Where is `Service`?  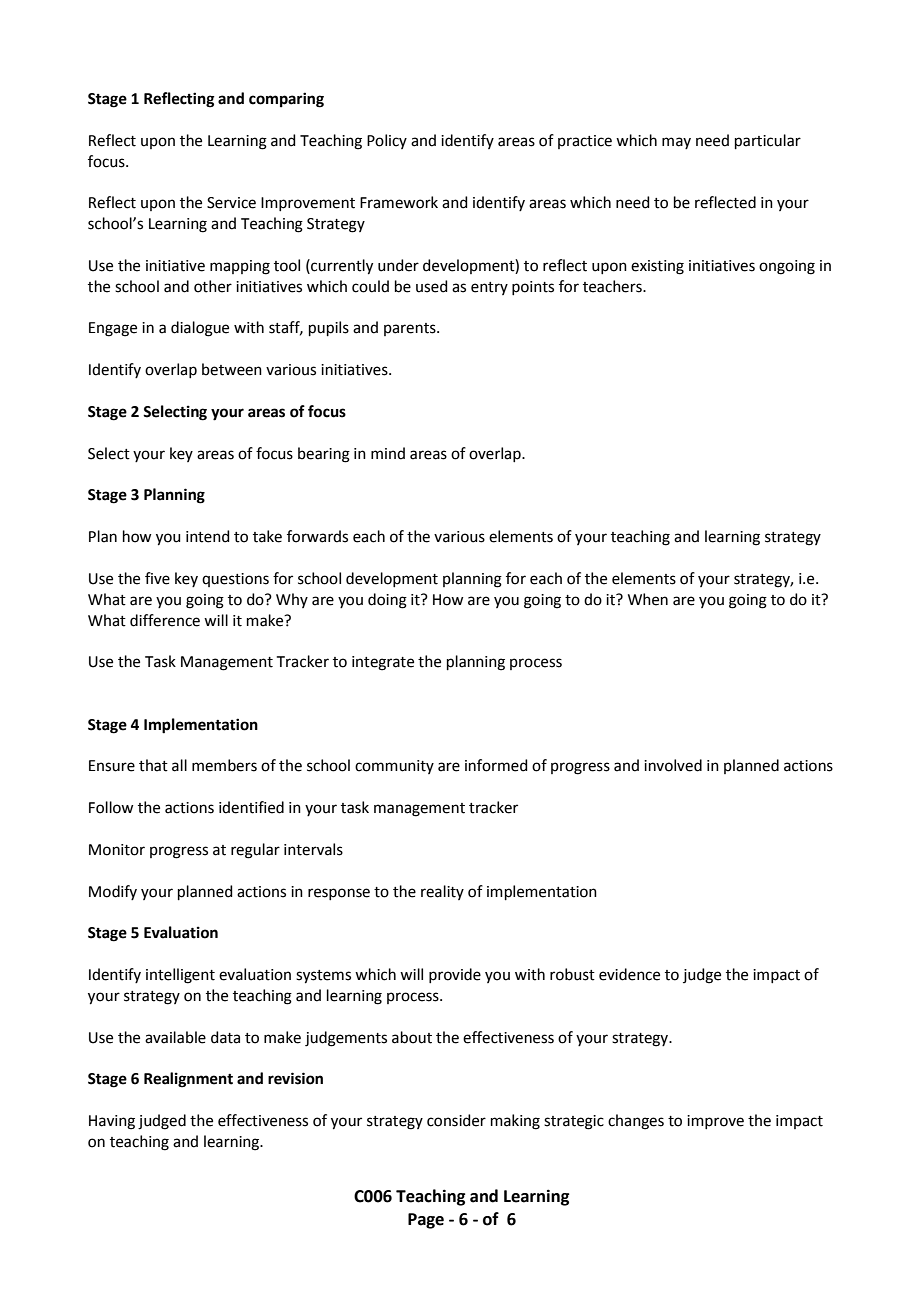 Service is located at coordinates (231, 203).
